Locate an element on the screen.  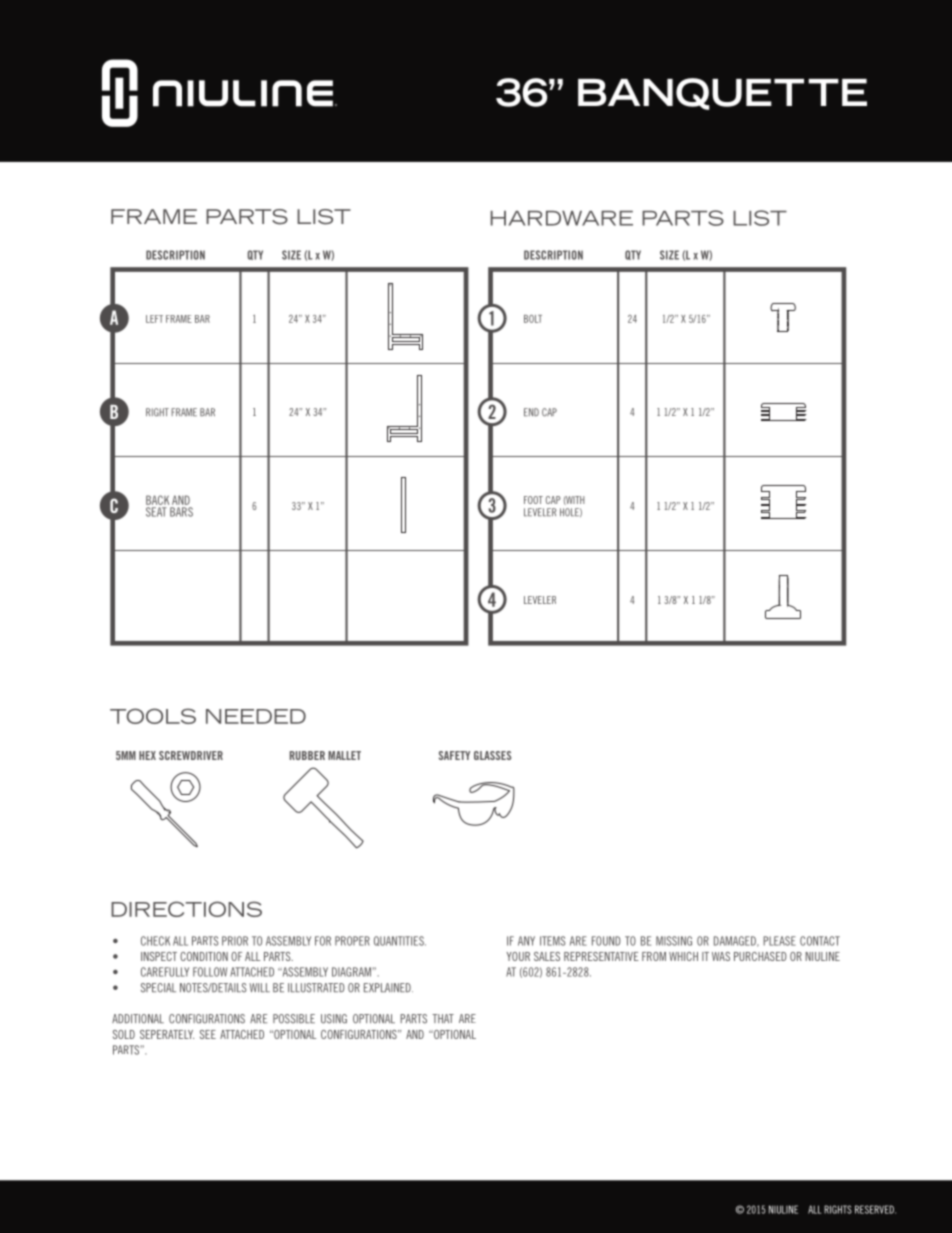
SAFETY is located at coordinates (454, 755).
